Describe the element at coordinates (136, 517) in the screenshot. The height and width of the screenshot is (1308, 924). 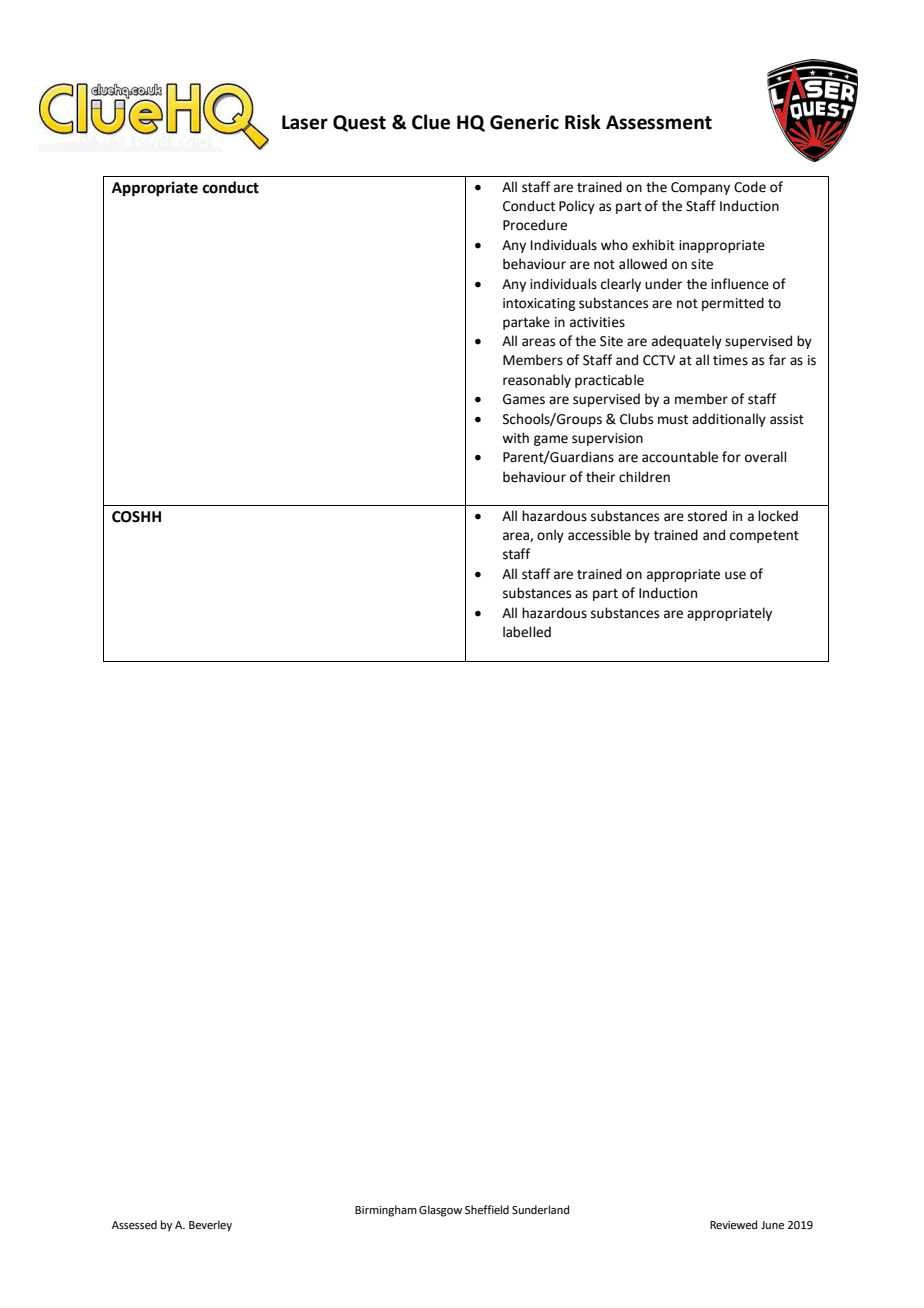
I see `COSHH` at that location.
